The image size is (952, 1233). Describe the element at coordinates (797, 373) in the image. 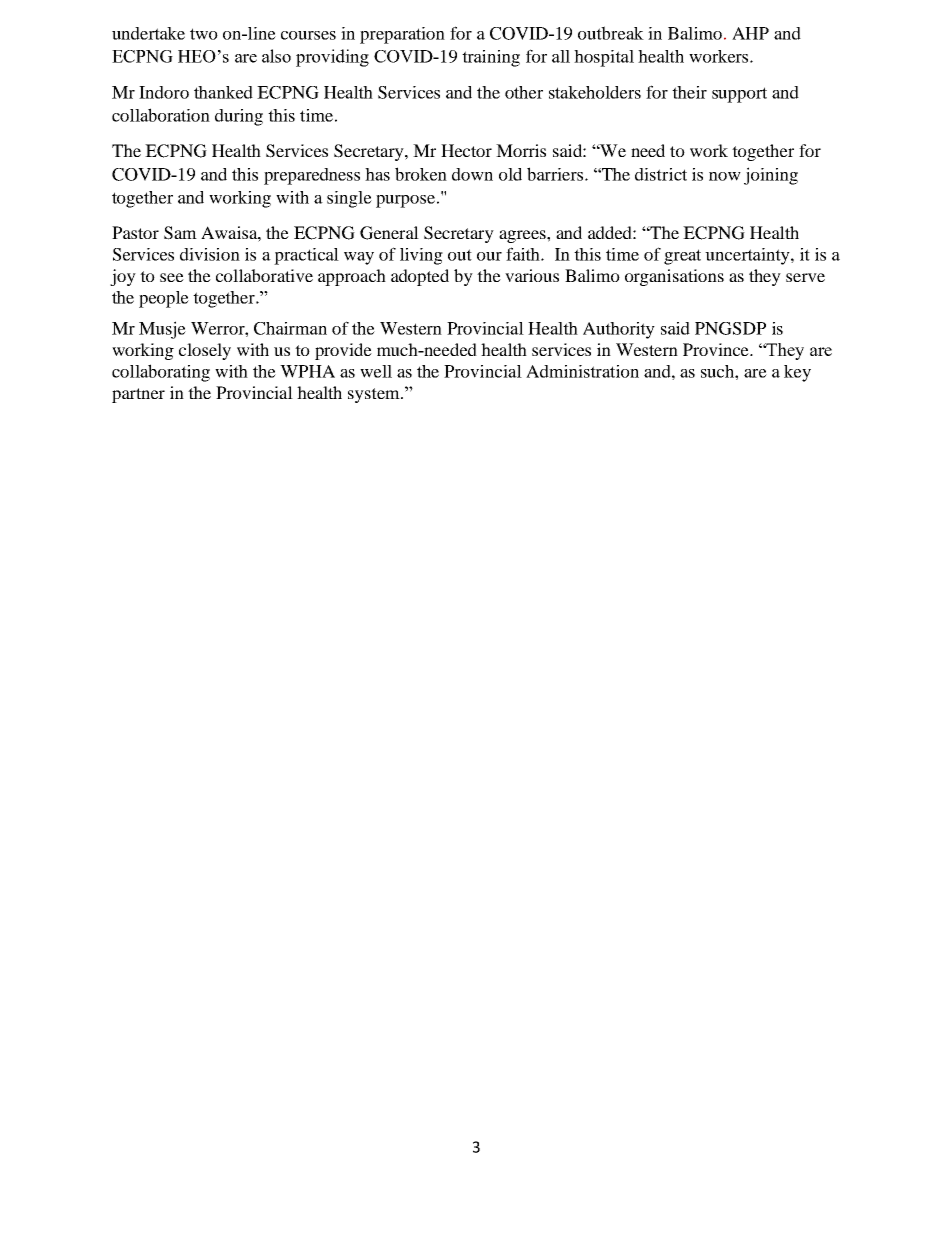

I see `key` at that location.
